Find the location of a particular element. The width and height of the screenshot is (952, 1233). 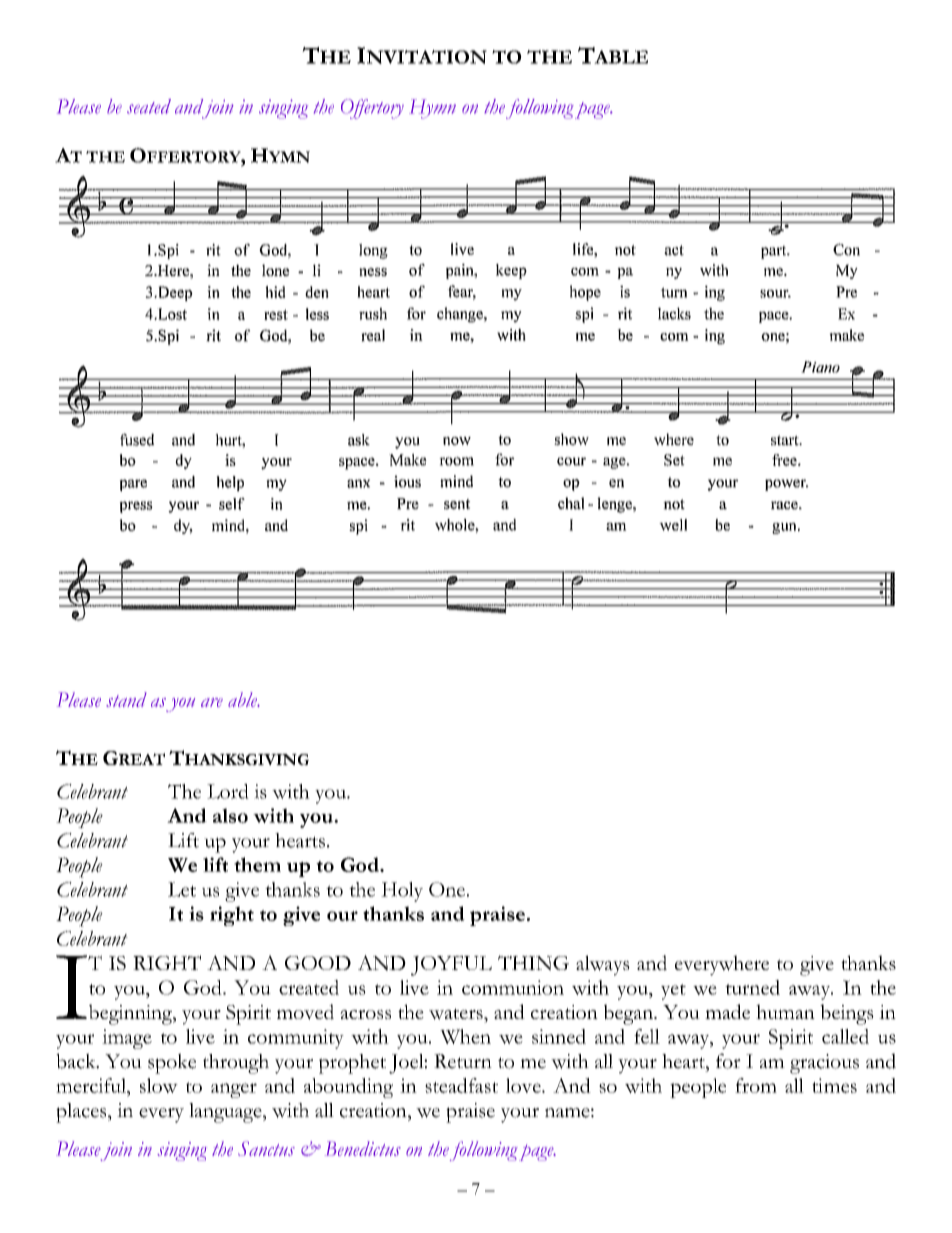

them is located at coordinates (257, 864).
